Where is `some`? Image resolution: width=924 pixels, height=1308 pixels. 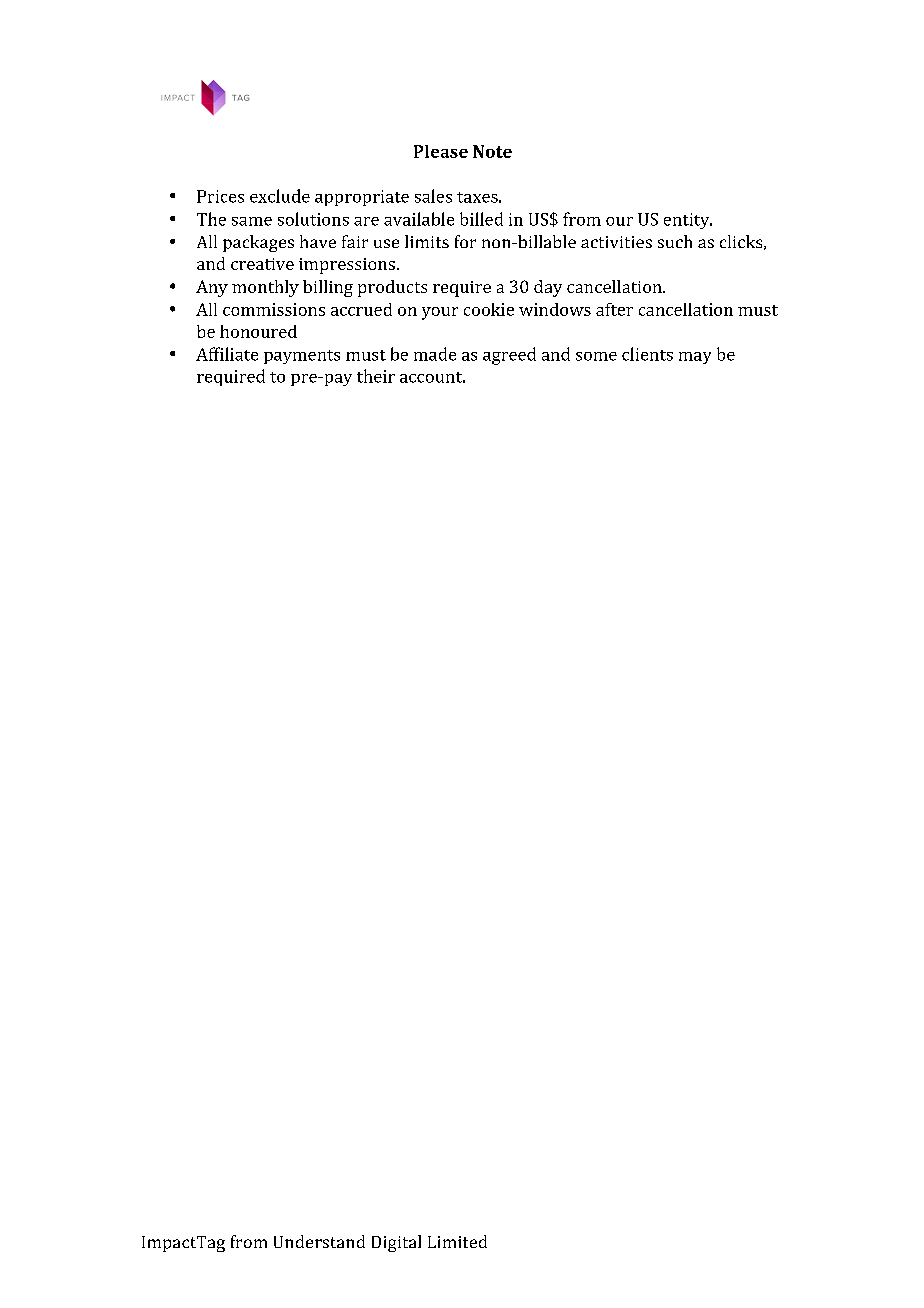
some is located at coordinates (596, 356).
